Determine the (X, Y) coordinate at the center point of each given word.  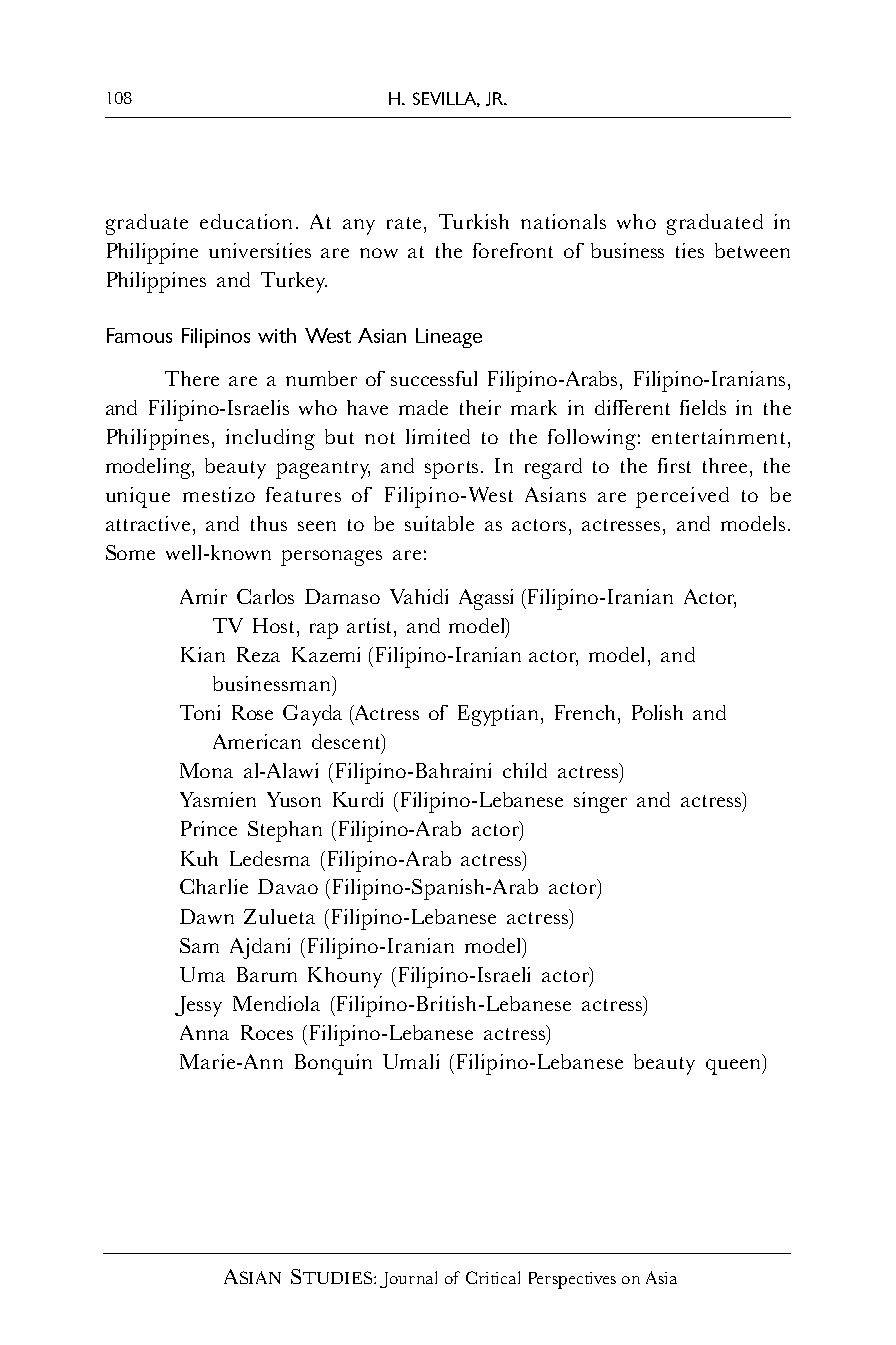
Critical (493, 1277)
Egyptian (498, 715)
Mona (206, 770)
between (752, 250)
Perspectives (572, 1280)
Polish (657, 712)
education (246, 221)
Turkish (474, 221)
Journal (408, 1279)
